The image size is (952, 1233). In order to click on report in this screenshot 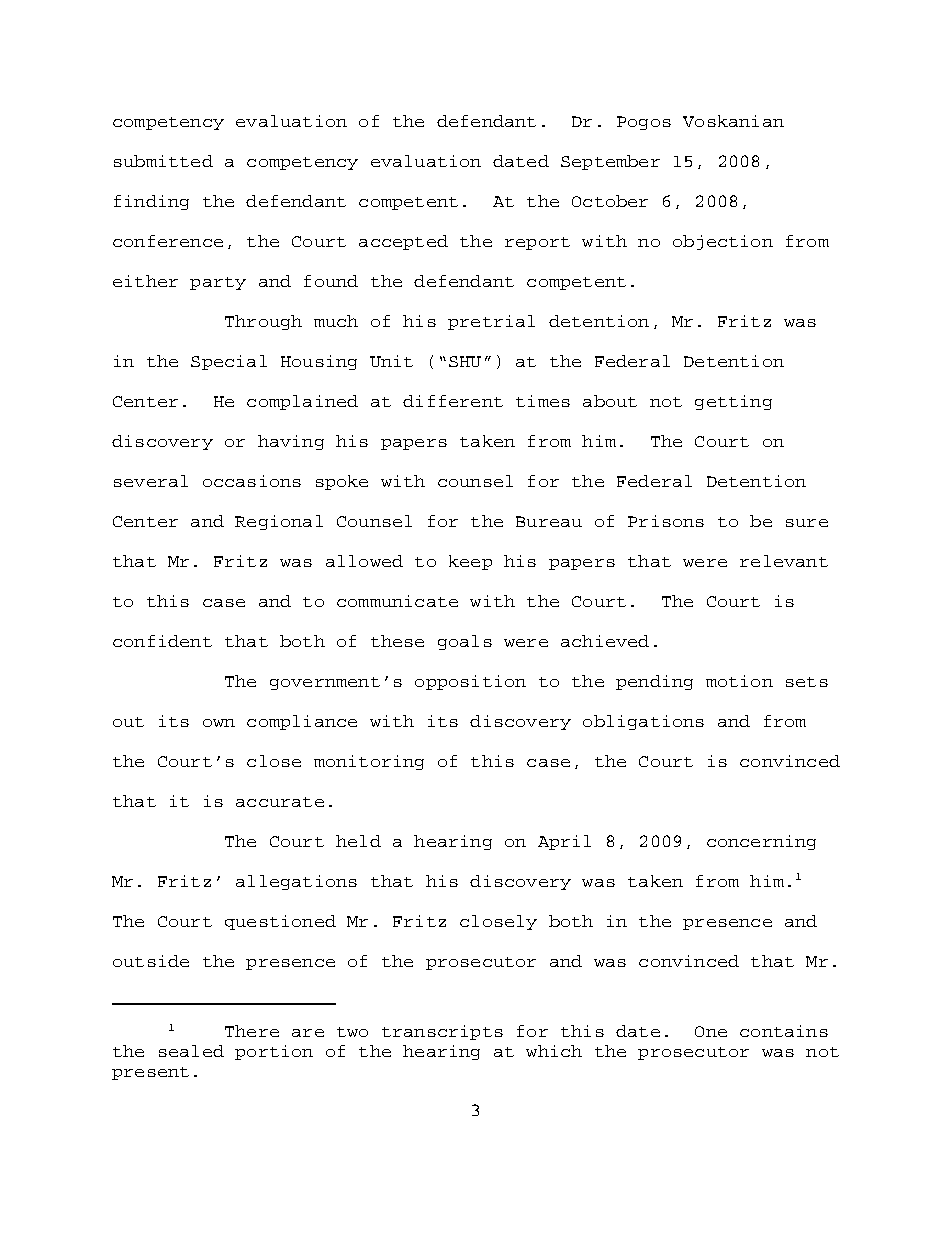, I will do `click(537, 243)`.
